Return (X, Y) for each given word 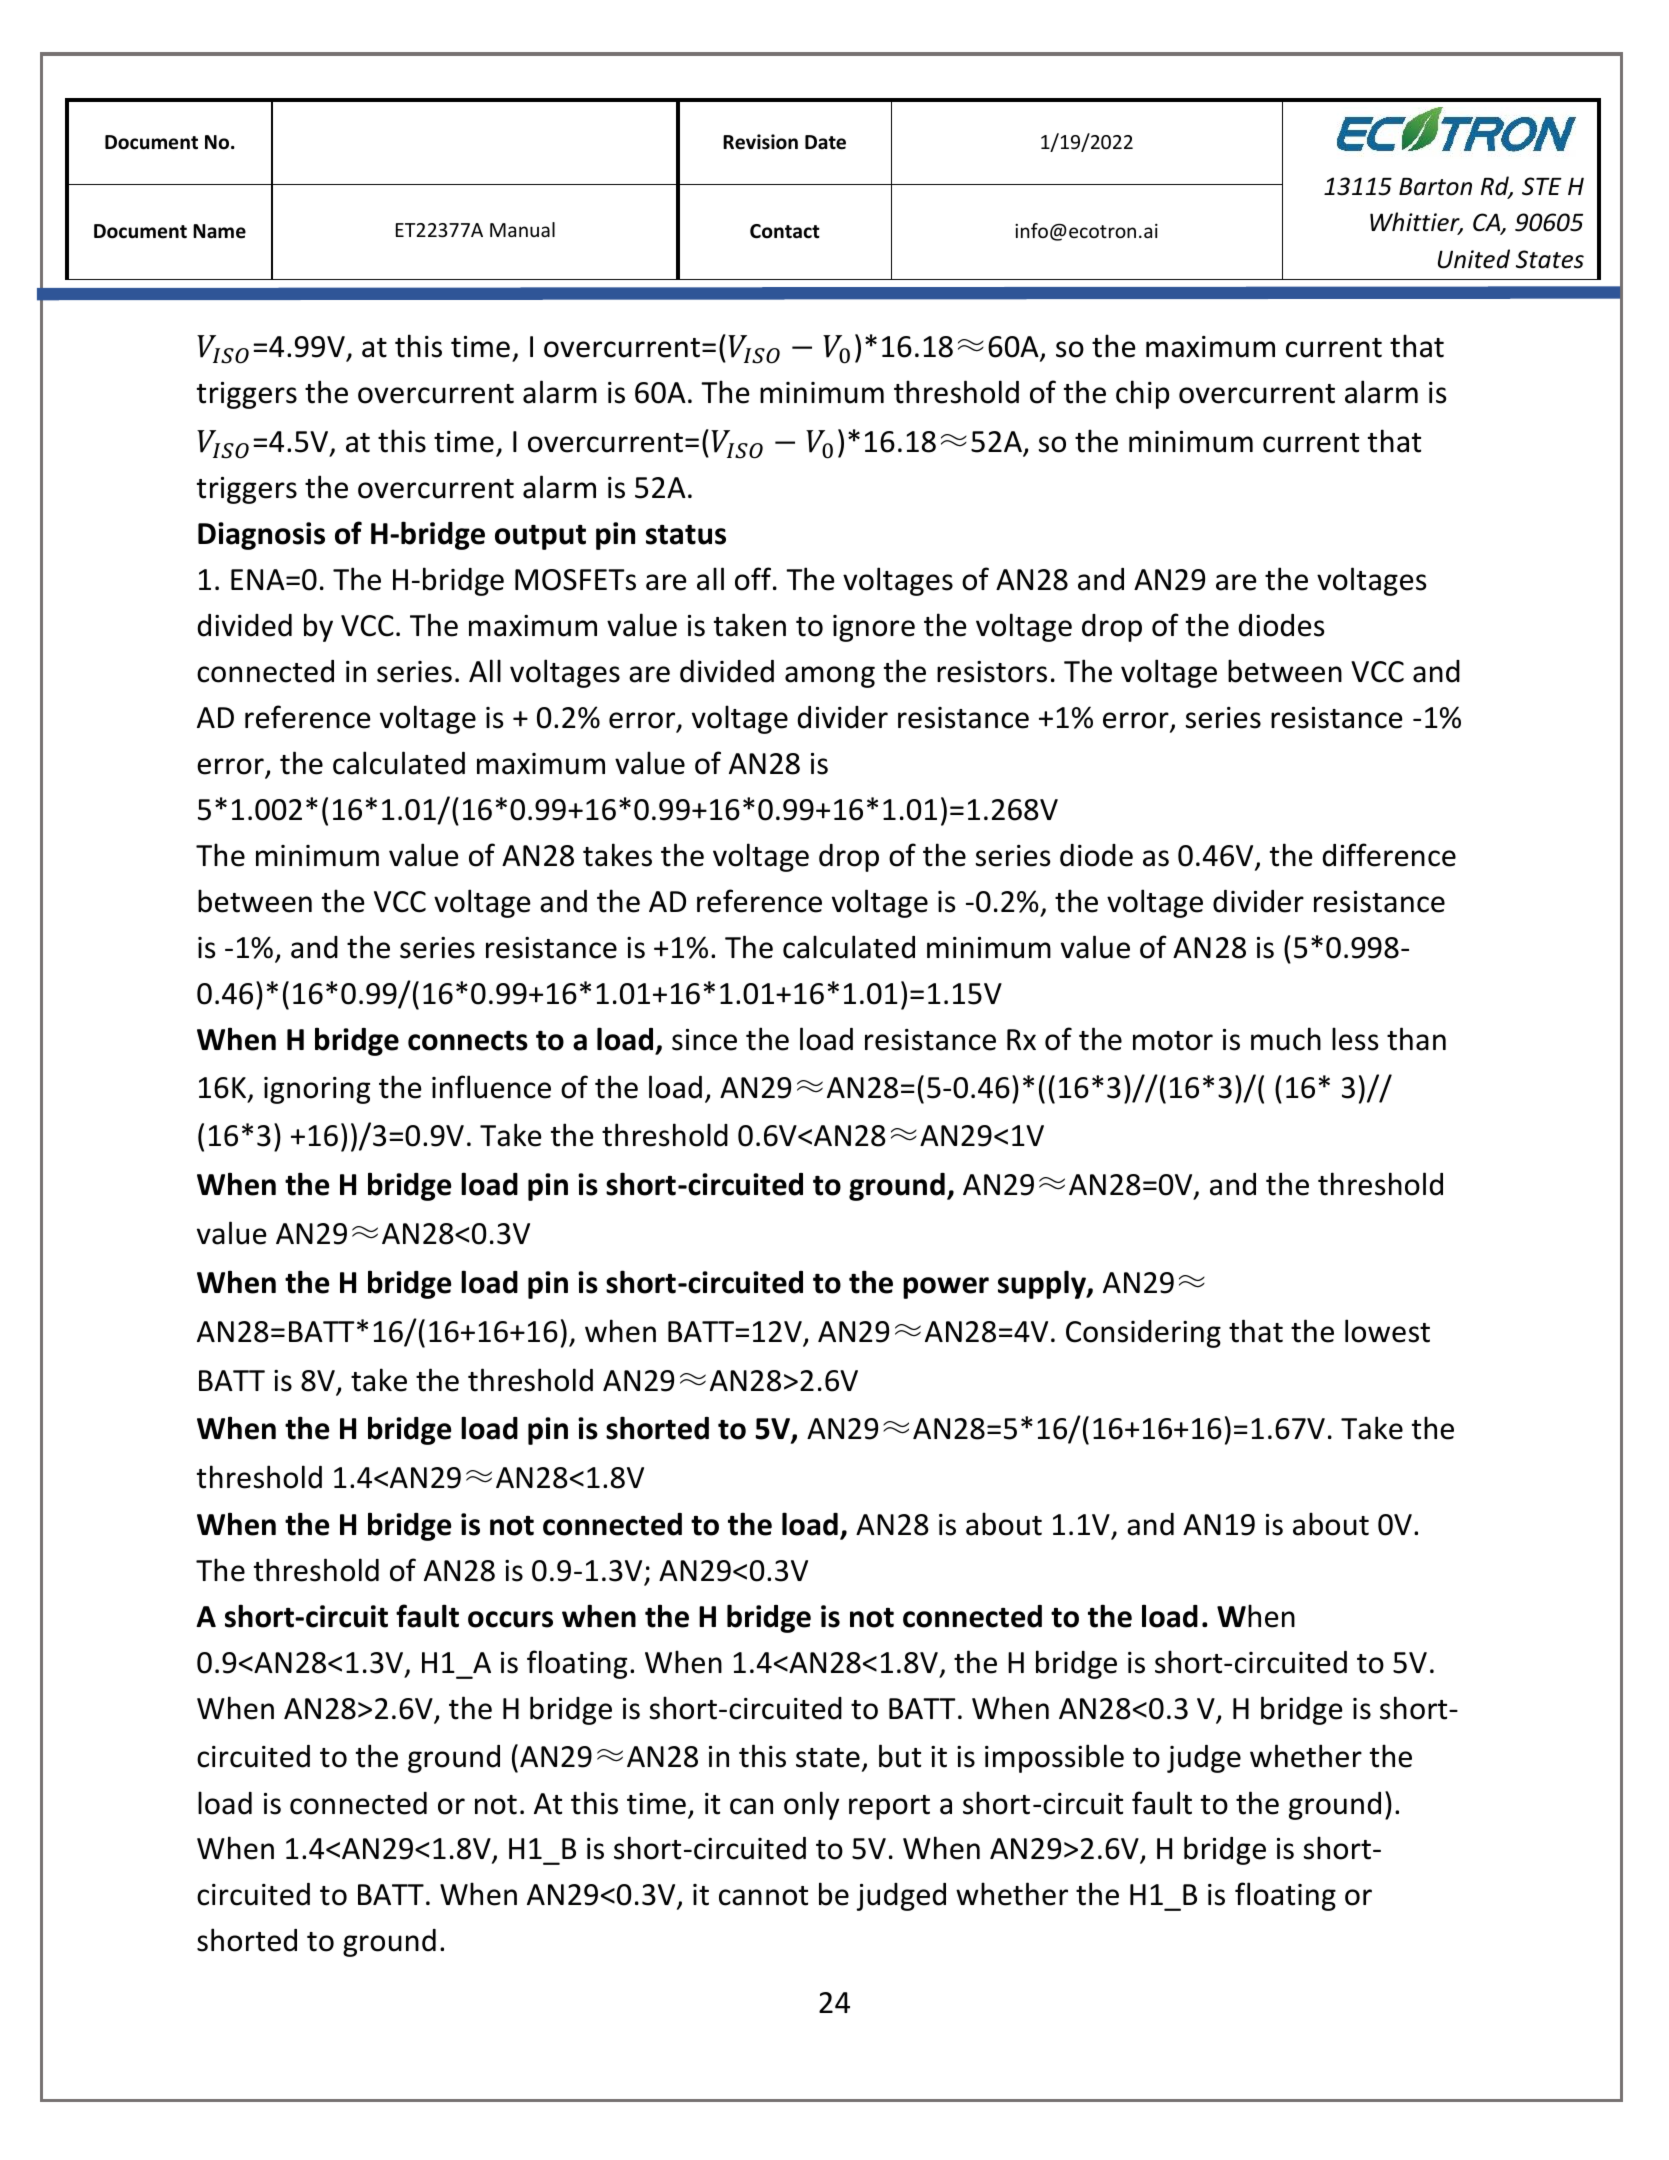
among (830, 677)
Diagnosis (261, 536)
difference (1389, 855)
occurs (510, 1619)
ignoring (317, 1090)
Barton (1435, 187)
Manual (522, 229)
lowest (1387, 1331)
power (946, 1288)
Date (825, 142)
